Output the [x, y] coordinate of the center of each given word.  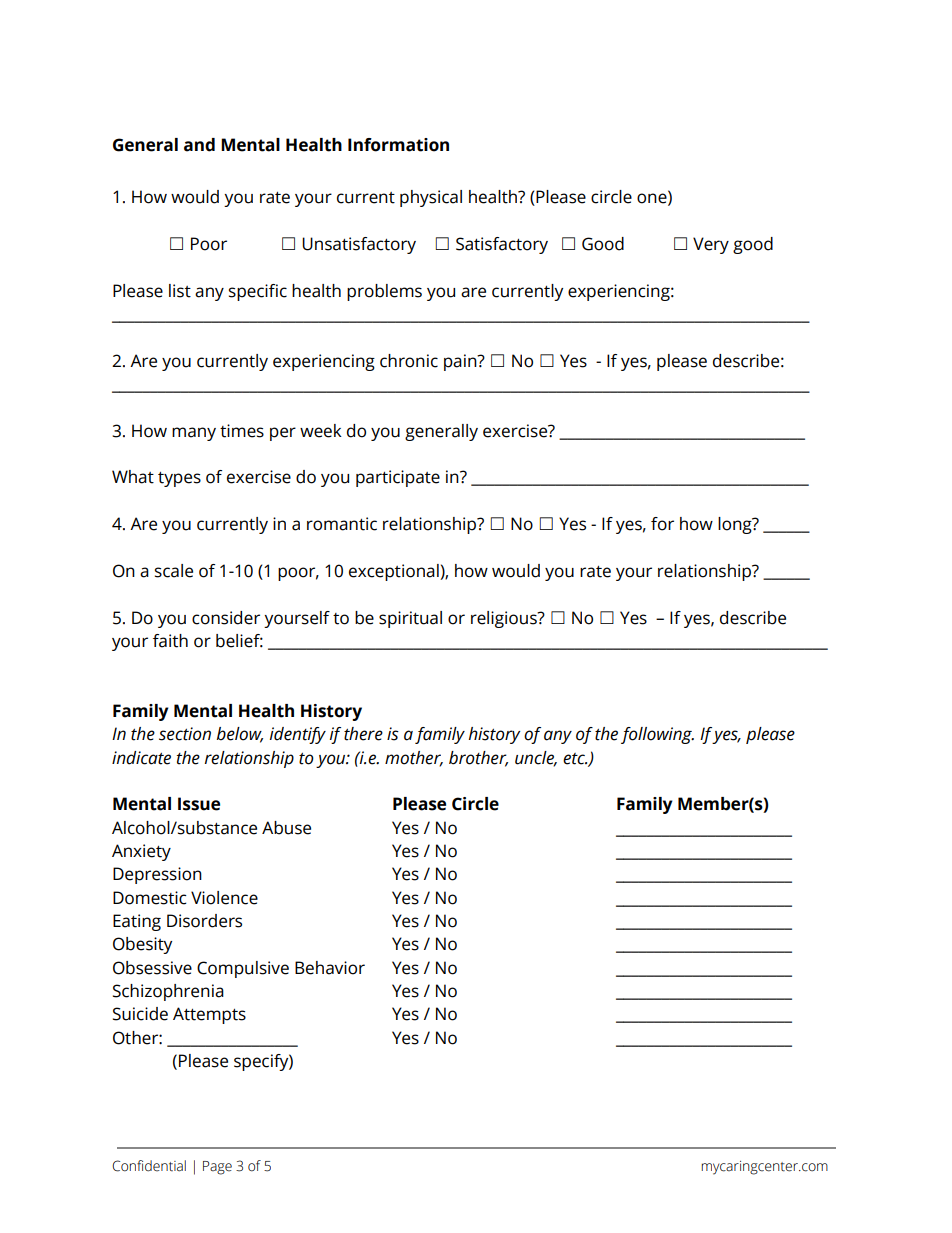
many [194, 434]
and [199, 145]
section [185, 734]
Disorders [204, 921]
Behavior [330, 968]
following [657, 735]
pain [461, 362]
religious [505, 619]
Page [217, 1168]
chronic [409, 361]
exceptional [395, 572]
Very [711, 245]
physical [431, 198]
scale [174, 571]
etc [575, 759]
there [363, 734]
